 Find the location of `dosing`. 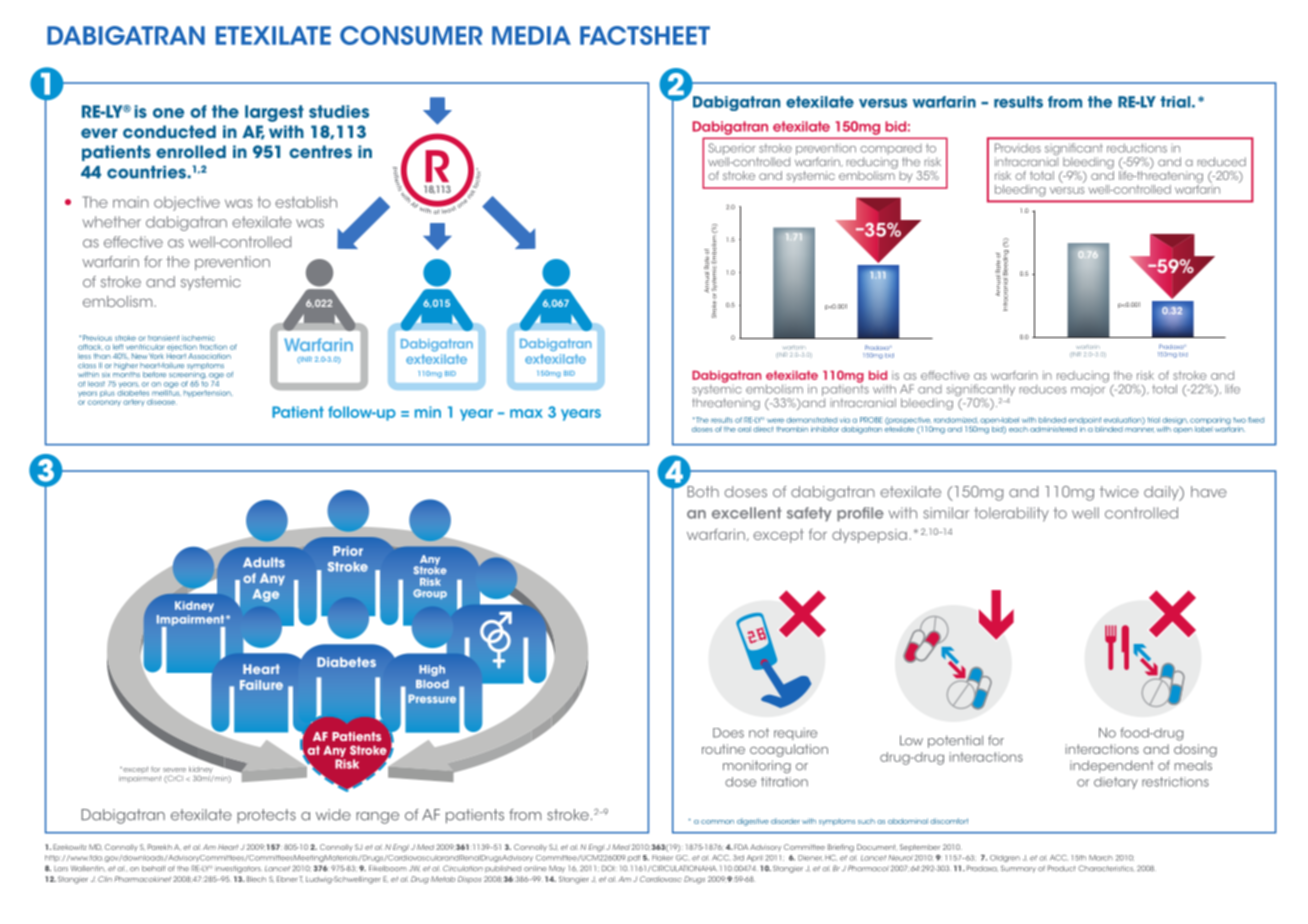

dosing is located at coordinates (1195, 750).
